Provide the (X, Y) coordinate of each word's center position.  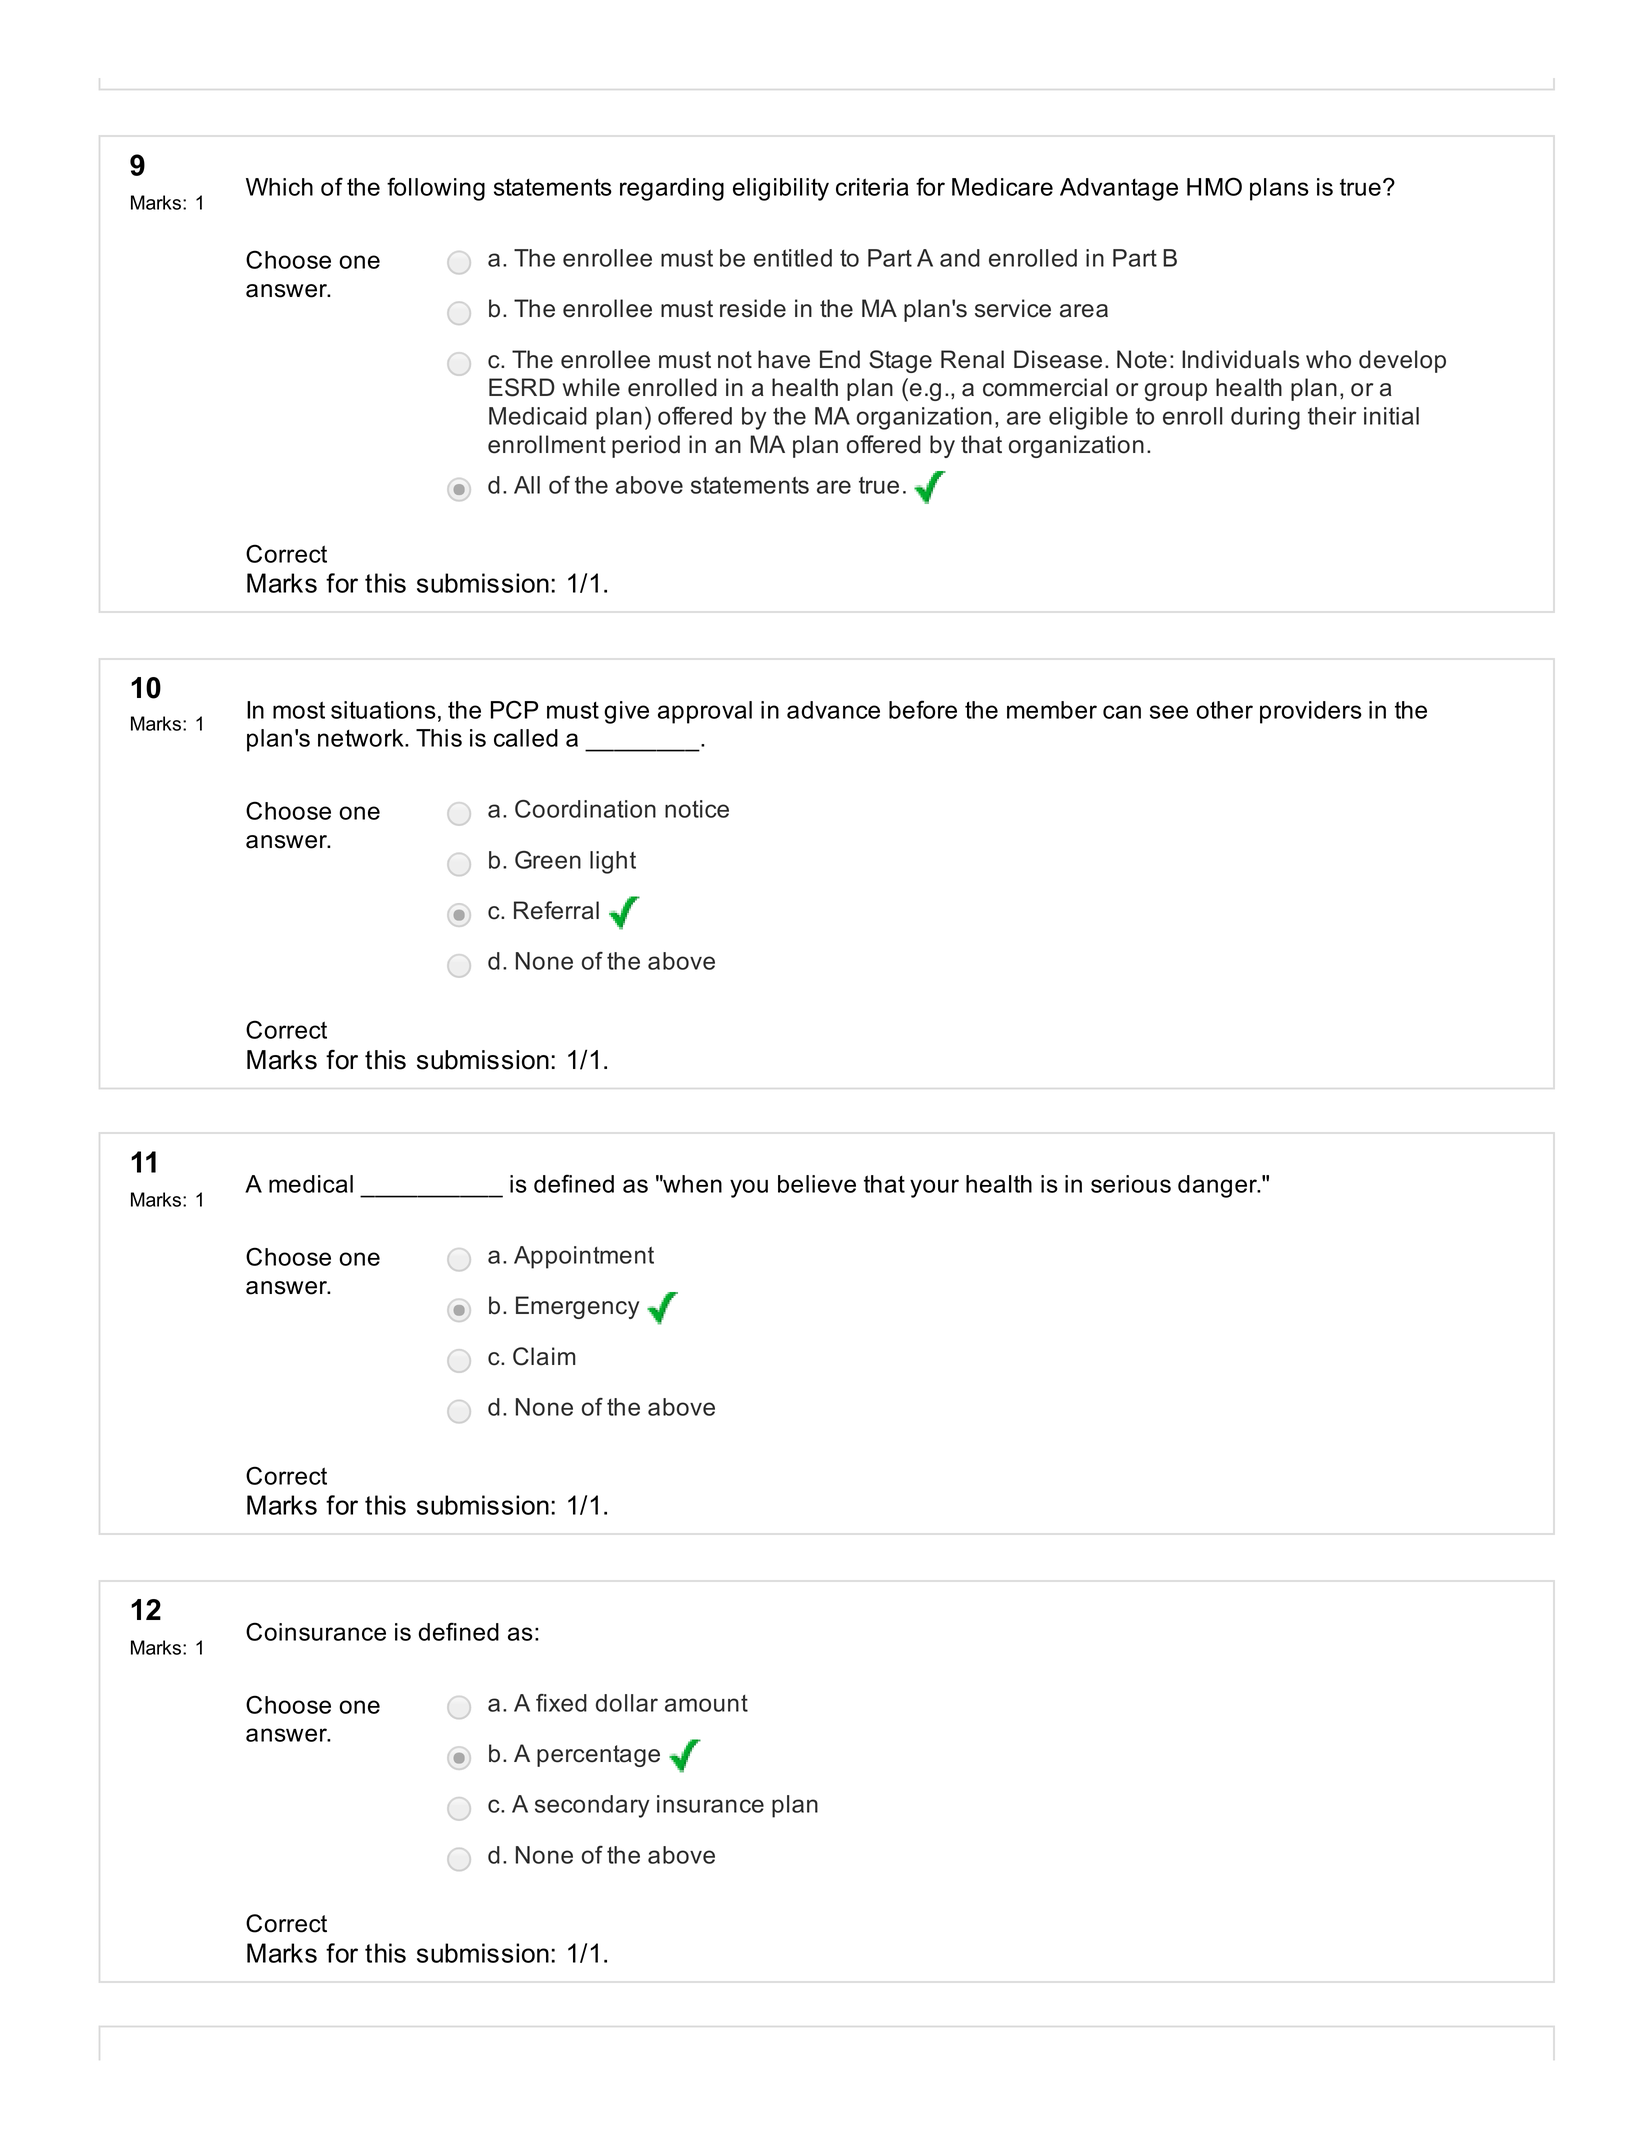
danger (1219, 1186)
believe (817, 1184)
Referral (556, 910)
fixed (561, 1703)
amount (706, 1703)
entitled (793, 258)
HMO (1214, 186)
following (436, 189)
